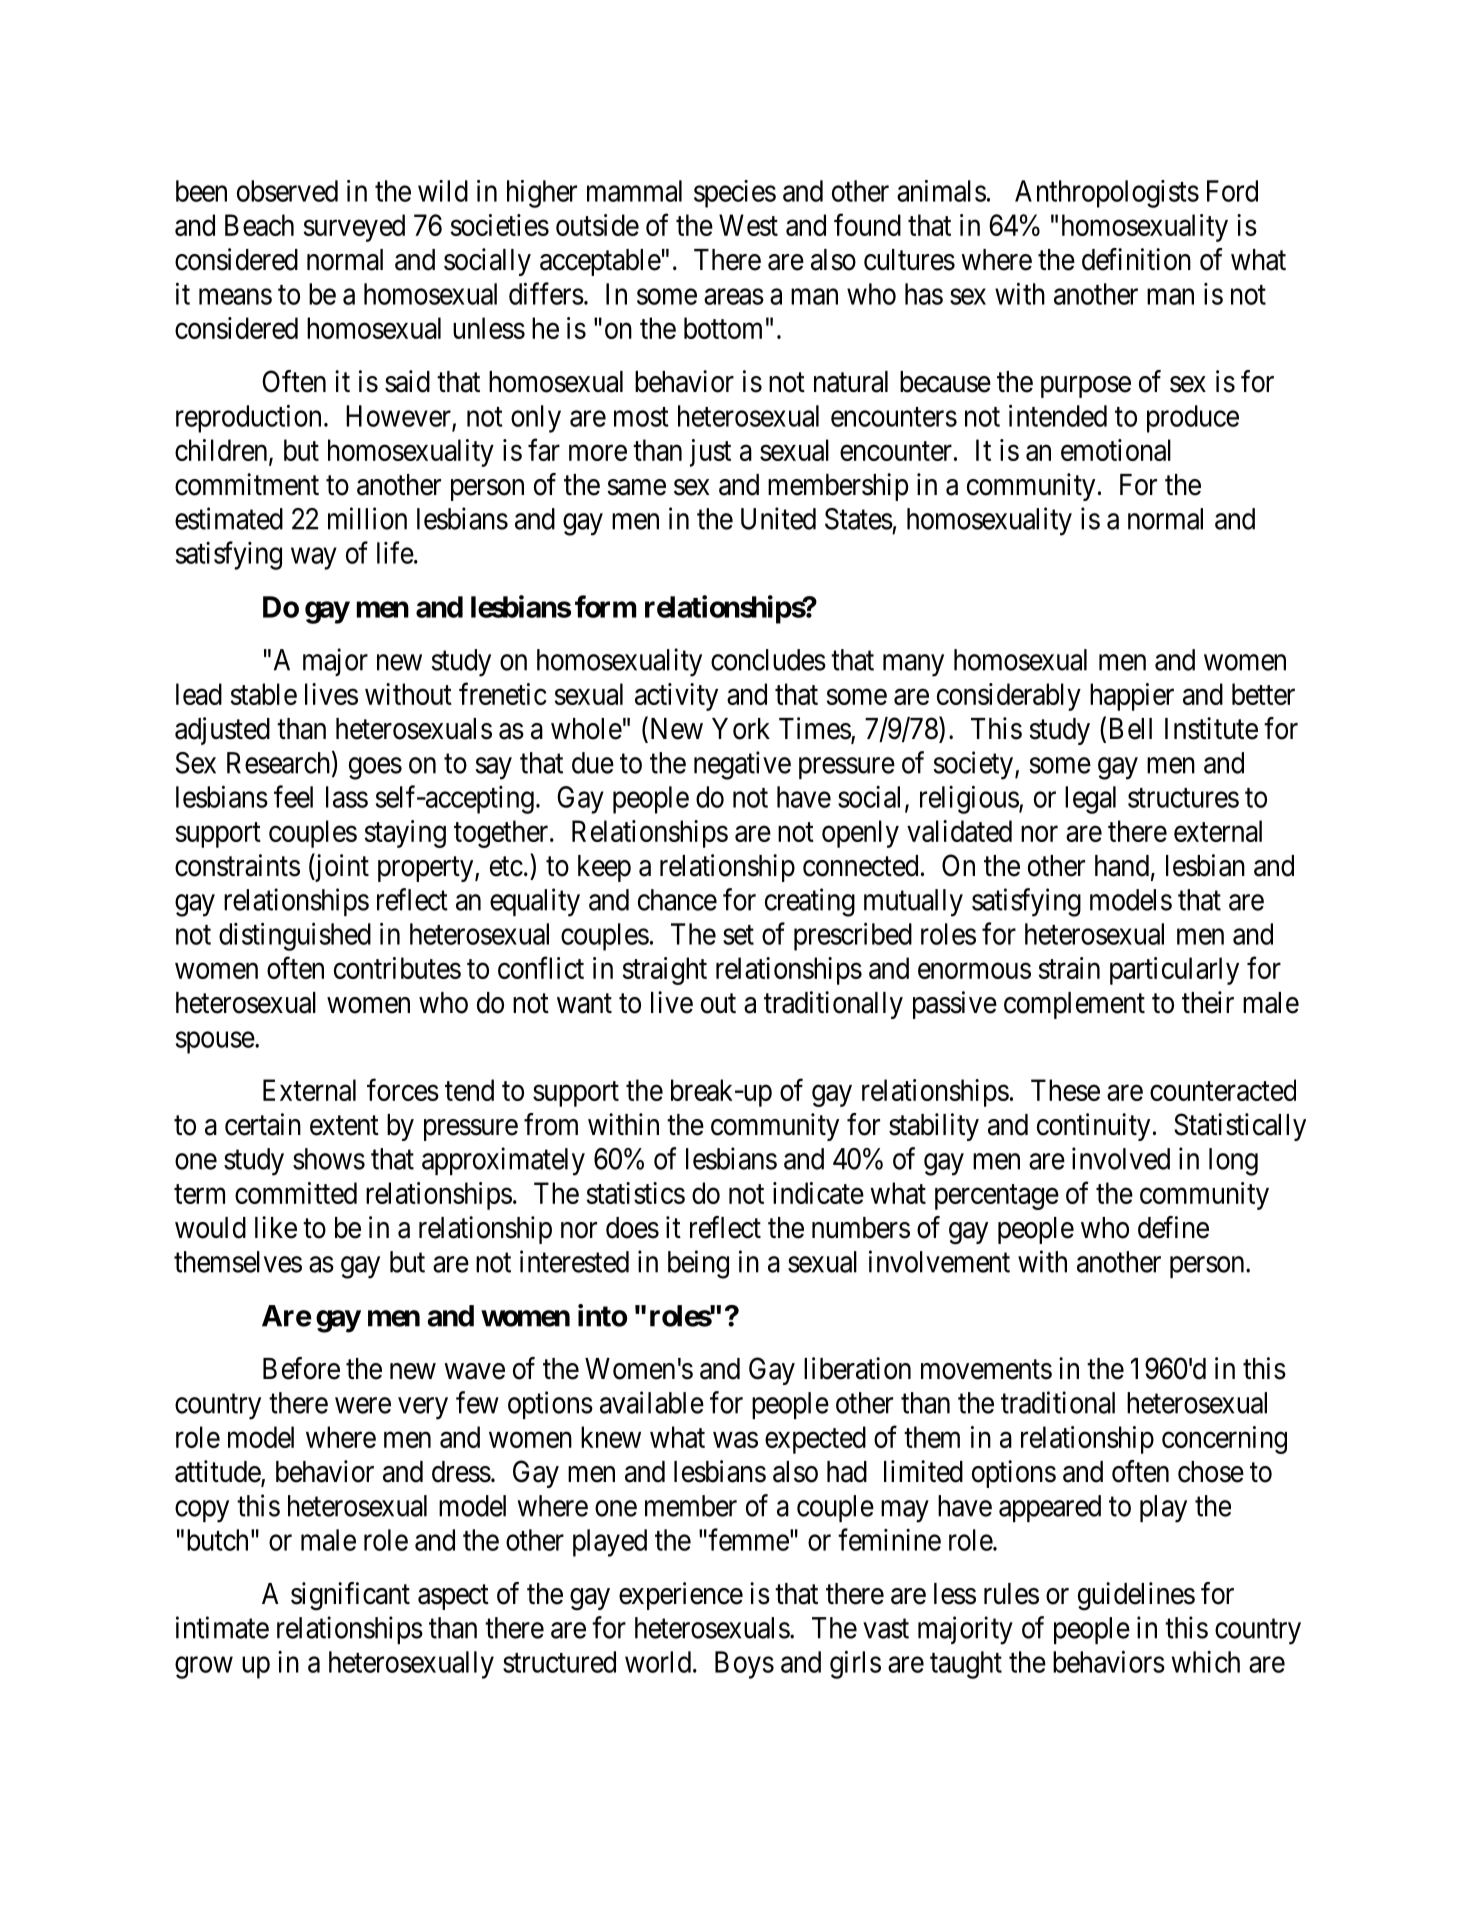 Image resolution: width=1481 pixels, height=1917 pixels. What do you see at coordinates (1206, 1662) in the page?
I see `which` at bounding box center [1206, 1662].
